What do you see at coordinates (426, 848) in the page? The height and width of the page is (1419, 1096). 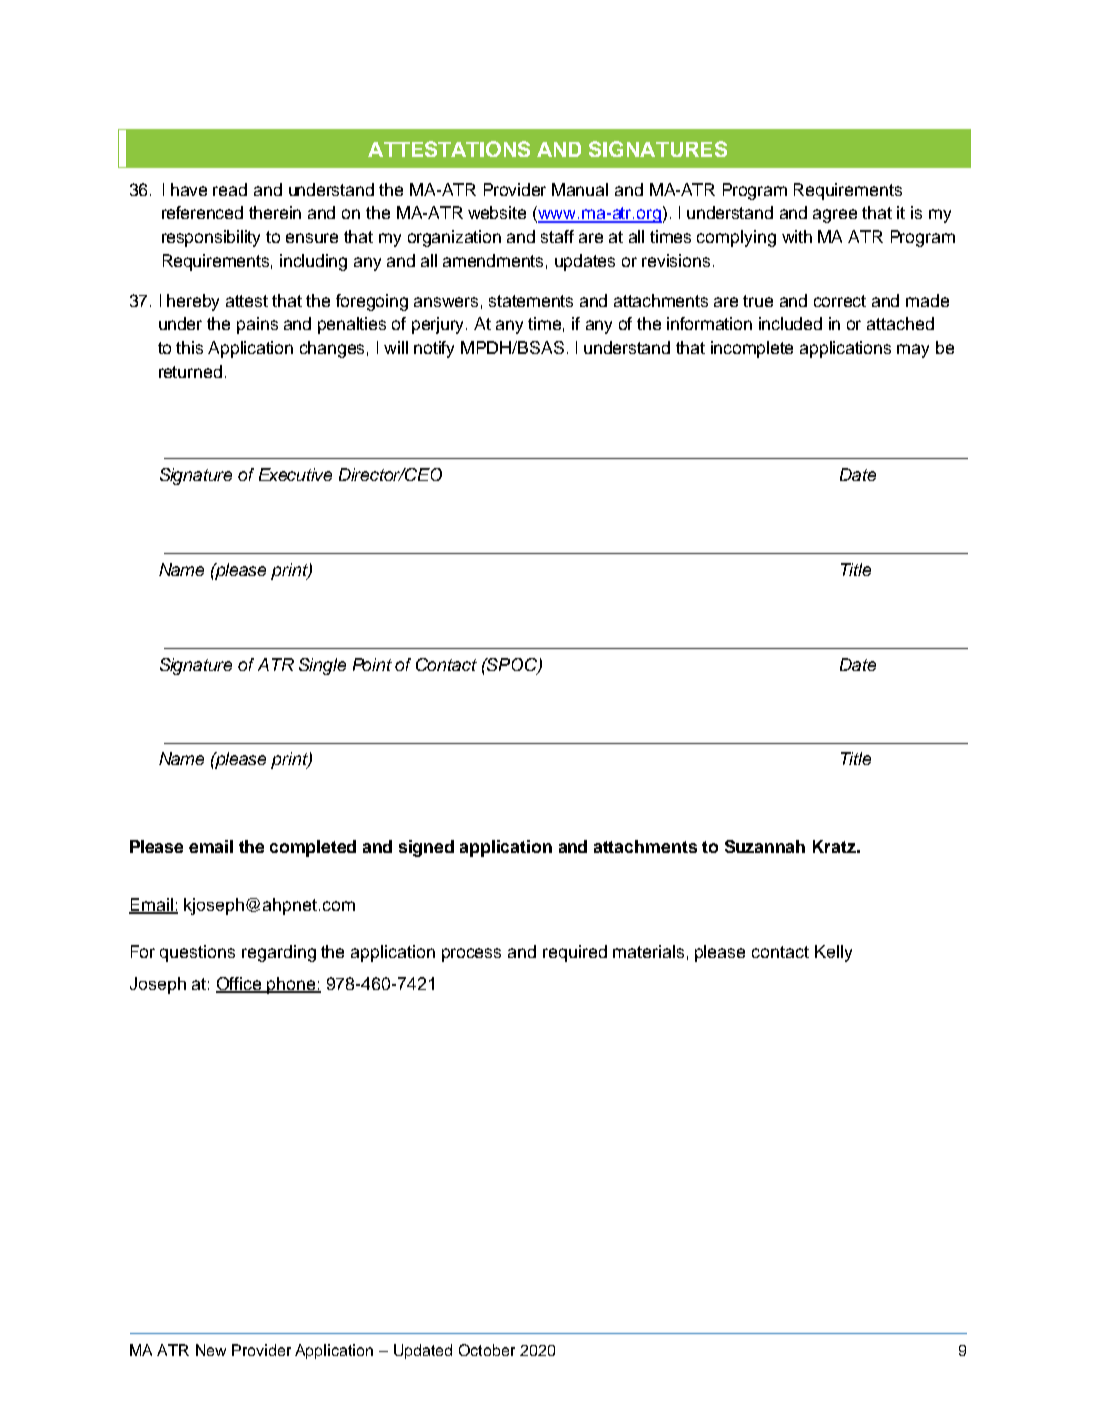 I see `signed` at bounding box center [426, 848].
